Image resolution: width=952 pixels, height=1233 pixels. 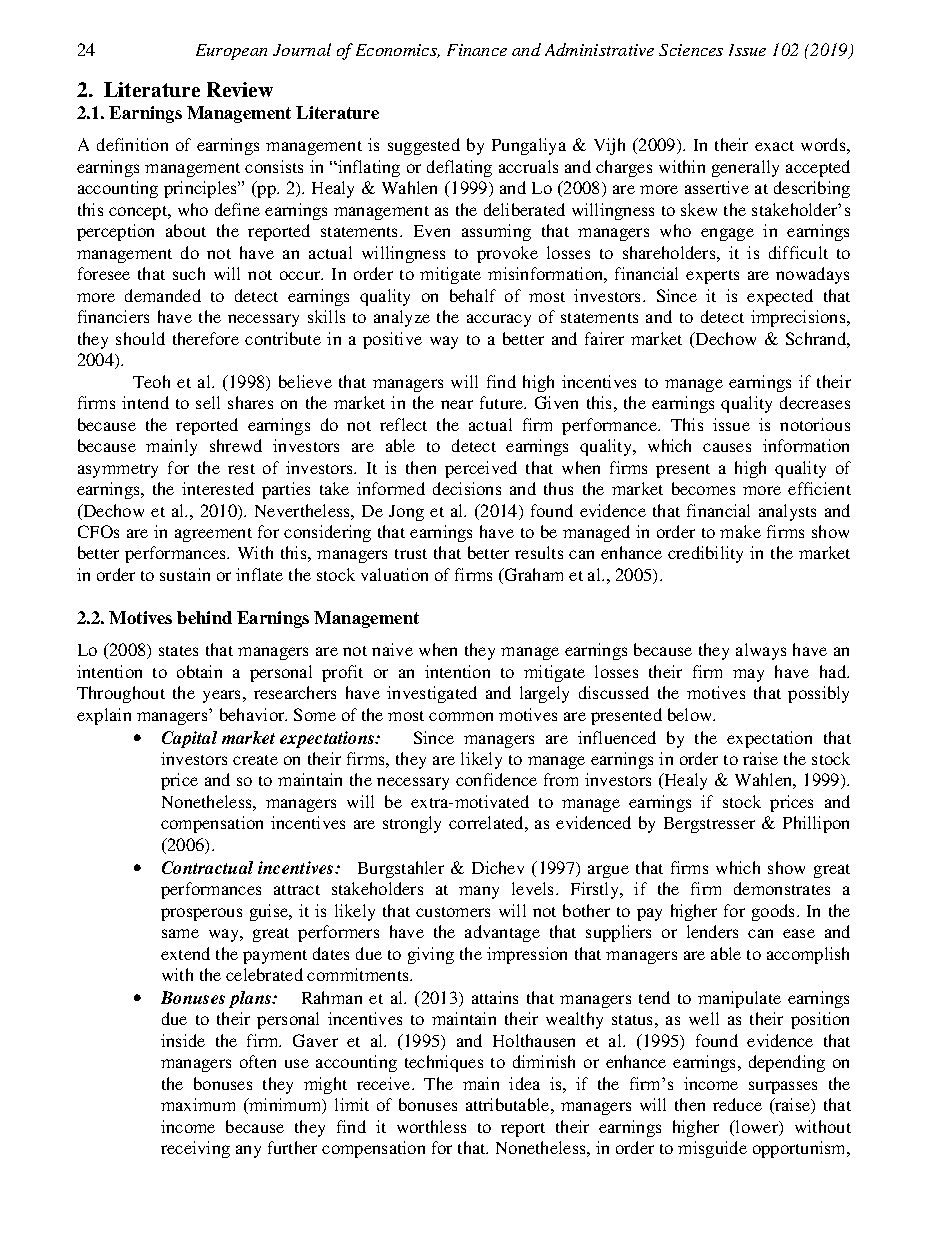 What do you see at coordinates (457, 404) in the screenshot?
I see `near` at bounding box center [457, 404].
